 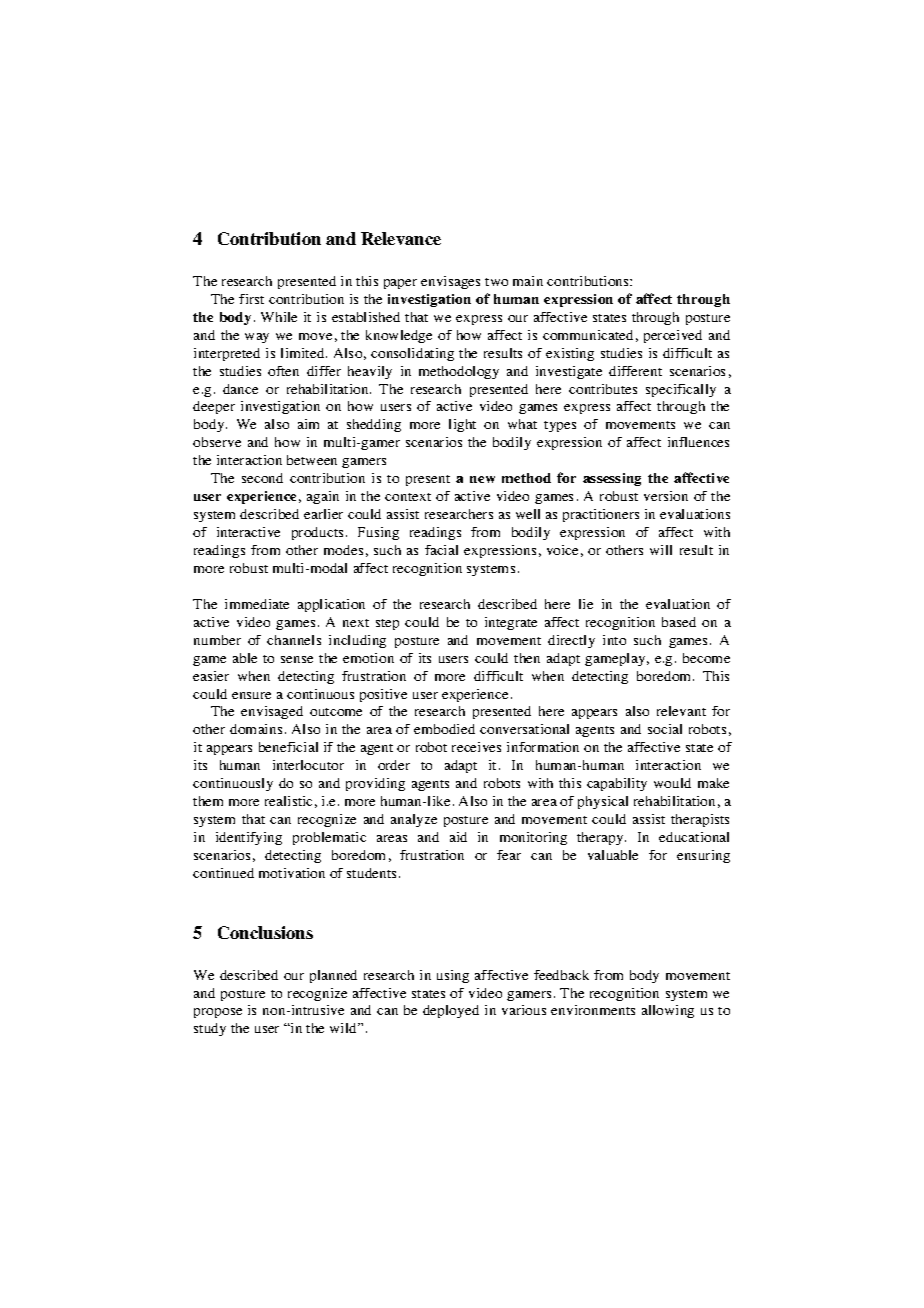 What do you see at coordinates (673, 336) in the screenshot?
I see `perceived` at bounding box center [673, 336].
